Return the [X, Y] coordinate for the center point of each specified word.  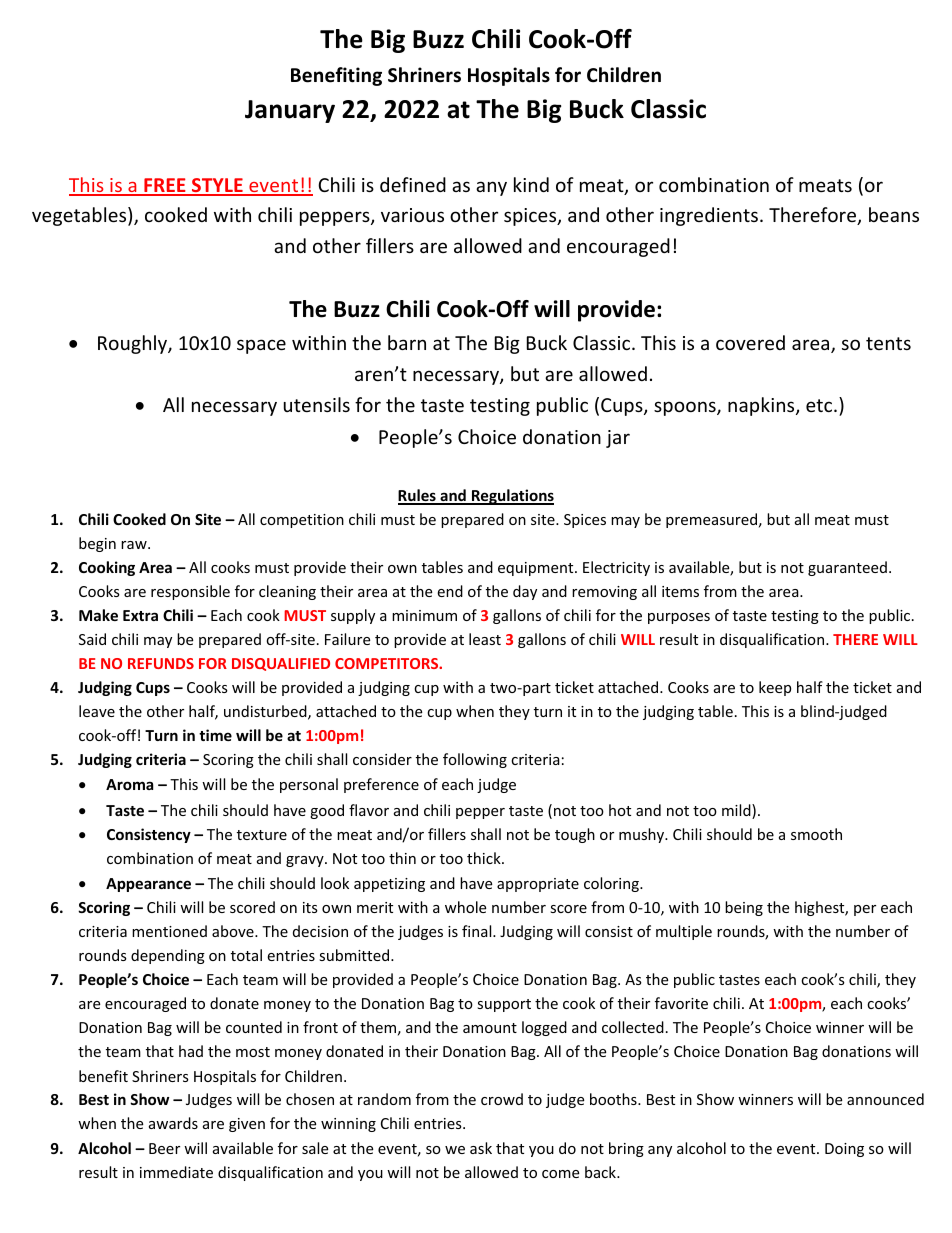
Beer [164, 1148]
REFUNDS [161, 663]
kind [531, 184]
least [485, 639]
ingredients [709, 216]
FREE [165, 186]
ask [481, 1148]
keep [775, 688]
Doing [844, 1150]
